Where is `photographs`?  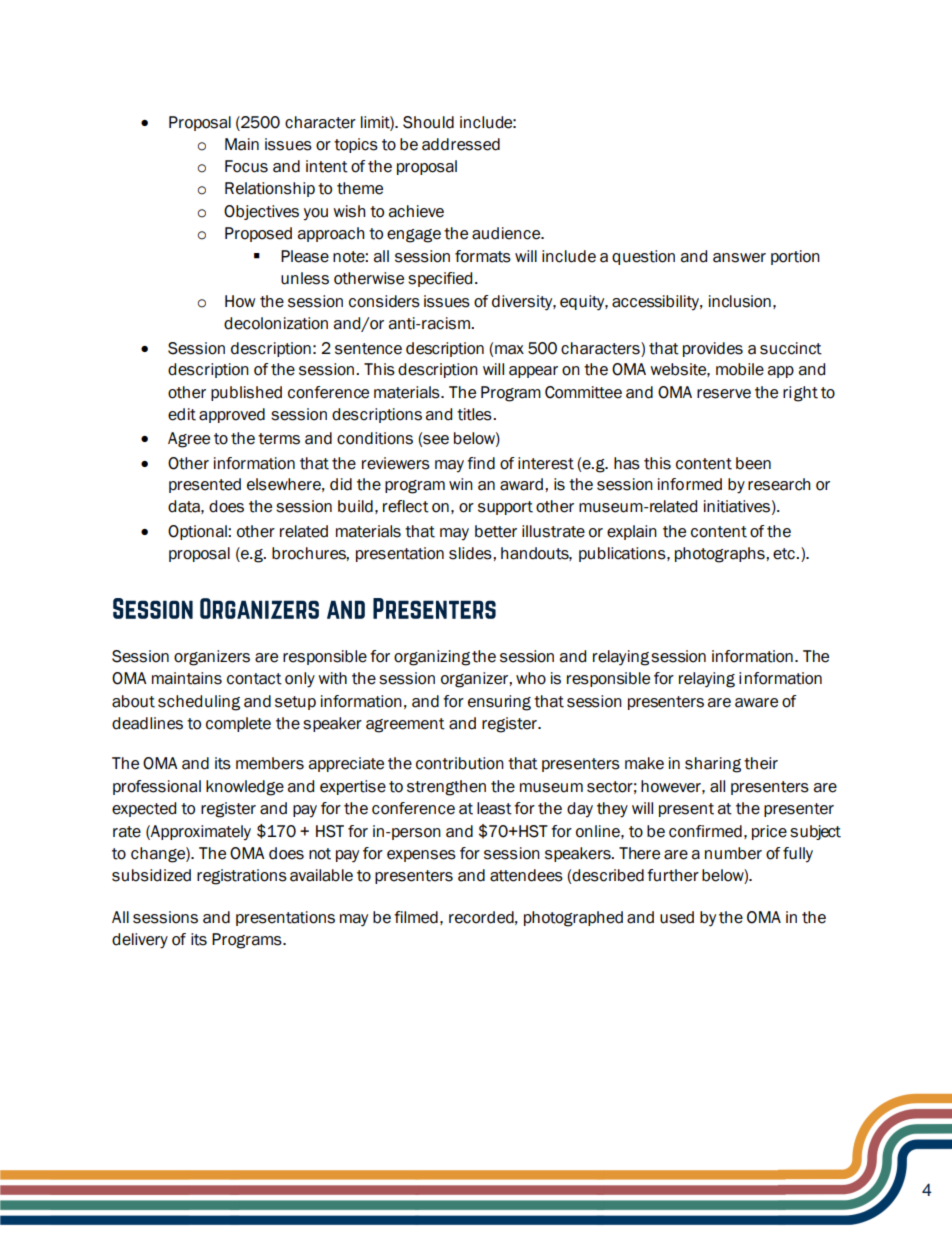 photographs is located at coordinates (721, 555).
